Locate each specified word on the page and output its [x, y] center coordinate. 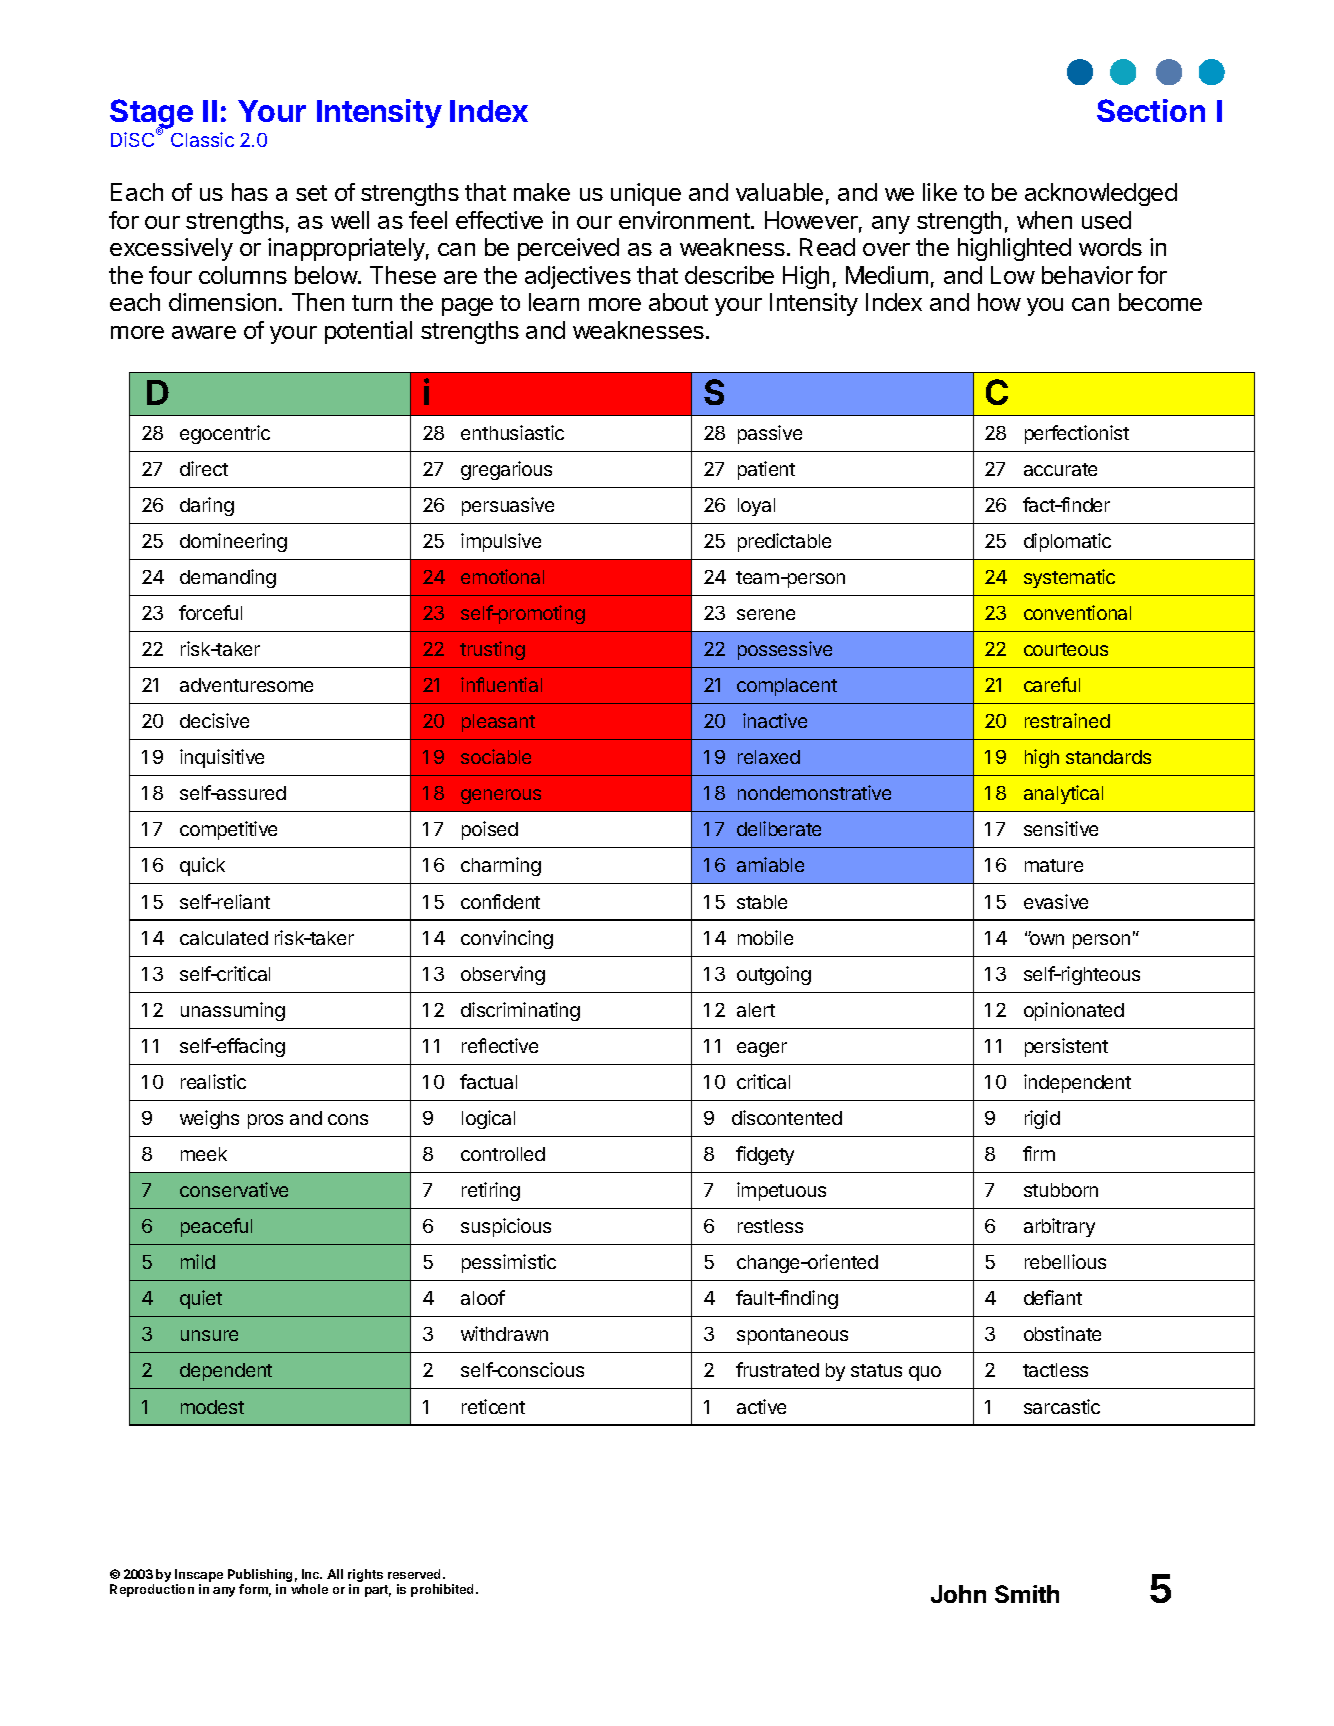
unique [646, 194]
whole [309, 1589]
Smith [1027, 1594]
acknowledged [1101, 194]
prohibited [444, 1590]
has [250, 192]
